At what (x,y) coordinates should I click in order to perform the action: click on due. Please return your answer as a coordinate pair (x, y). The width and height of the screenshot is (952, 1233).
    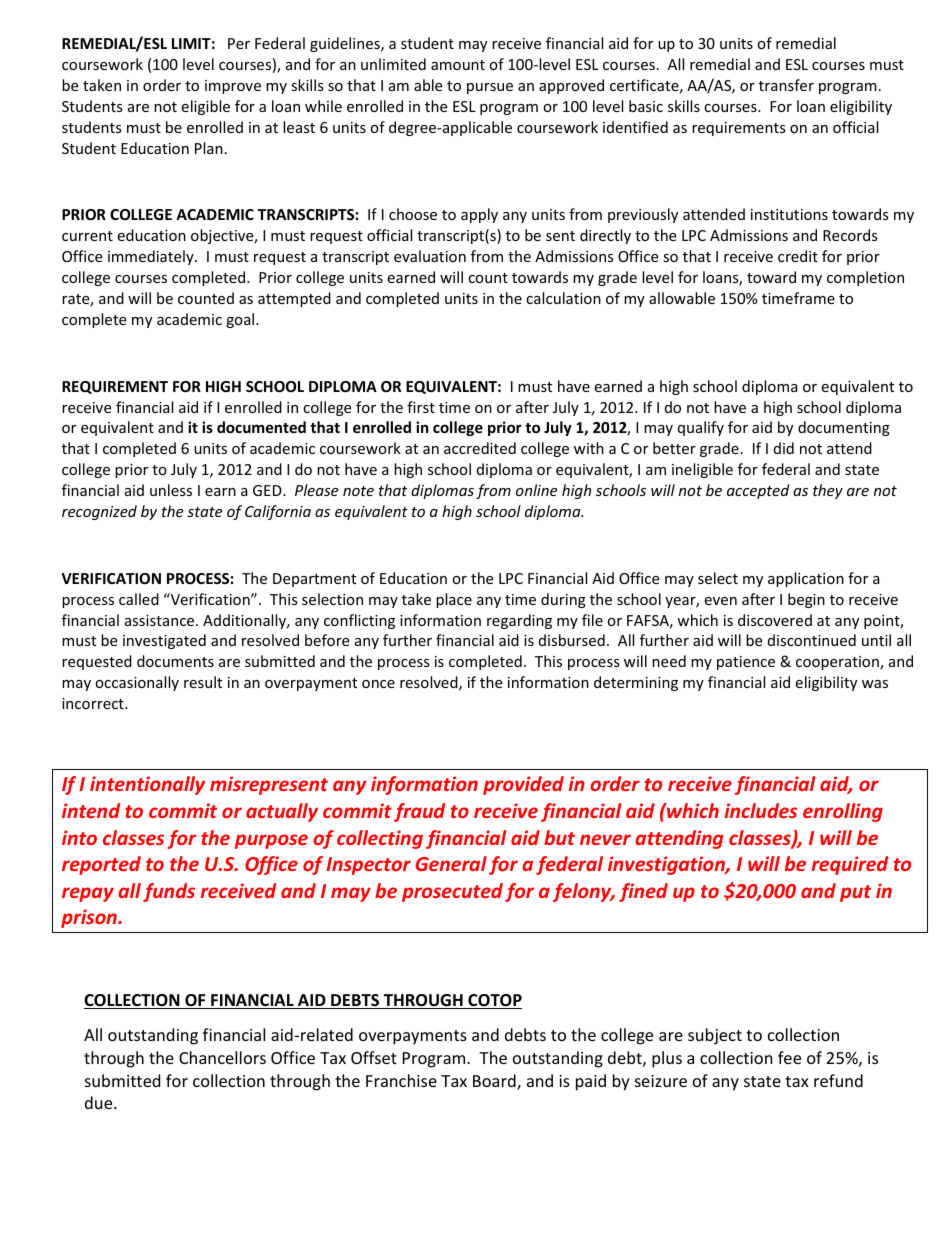
    Looking at the image, I should click on (100, 1102).
